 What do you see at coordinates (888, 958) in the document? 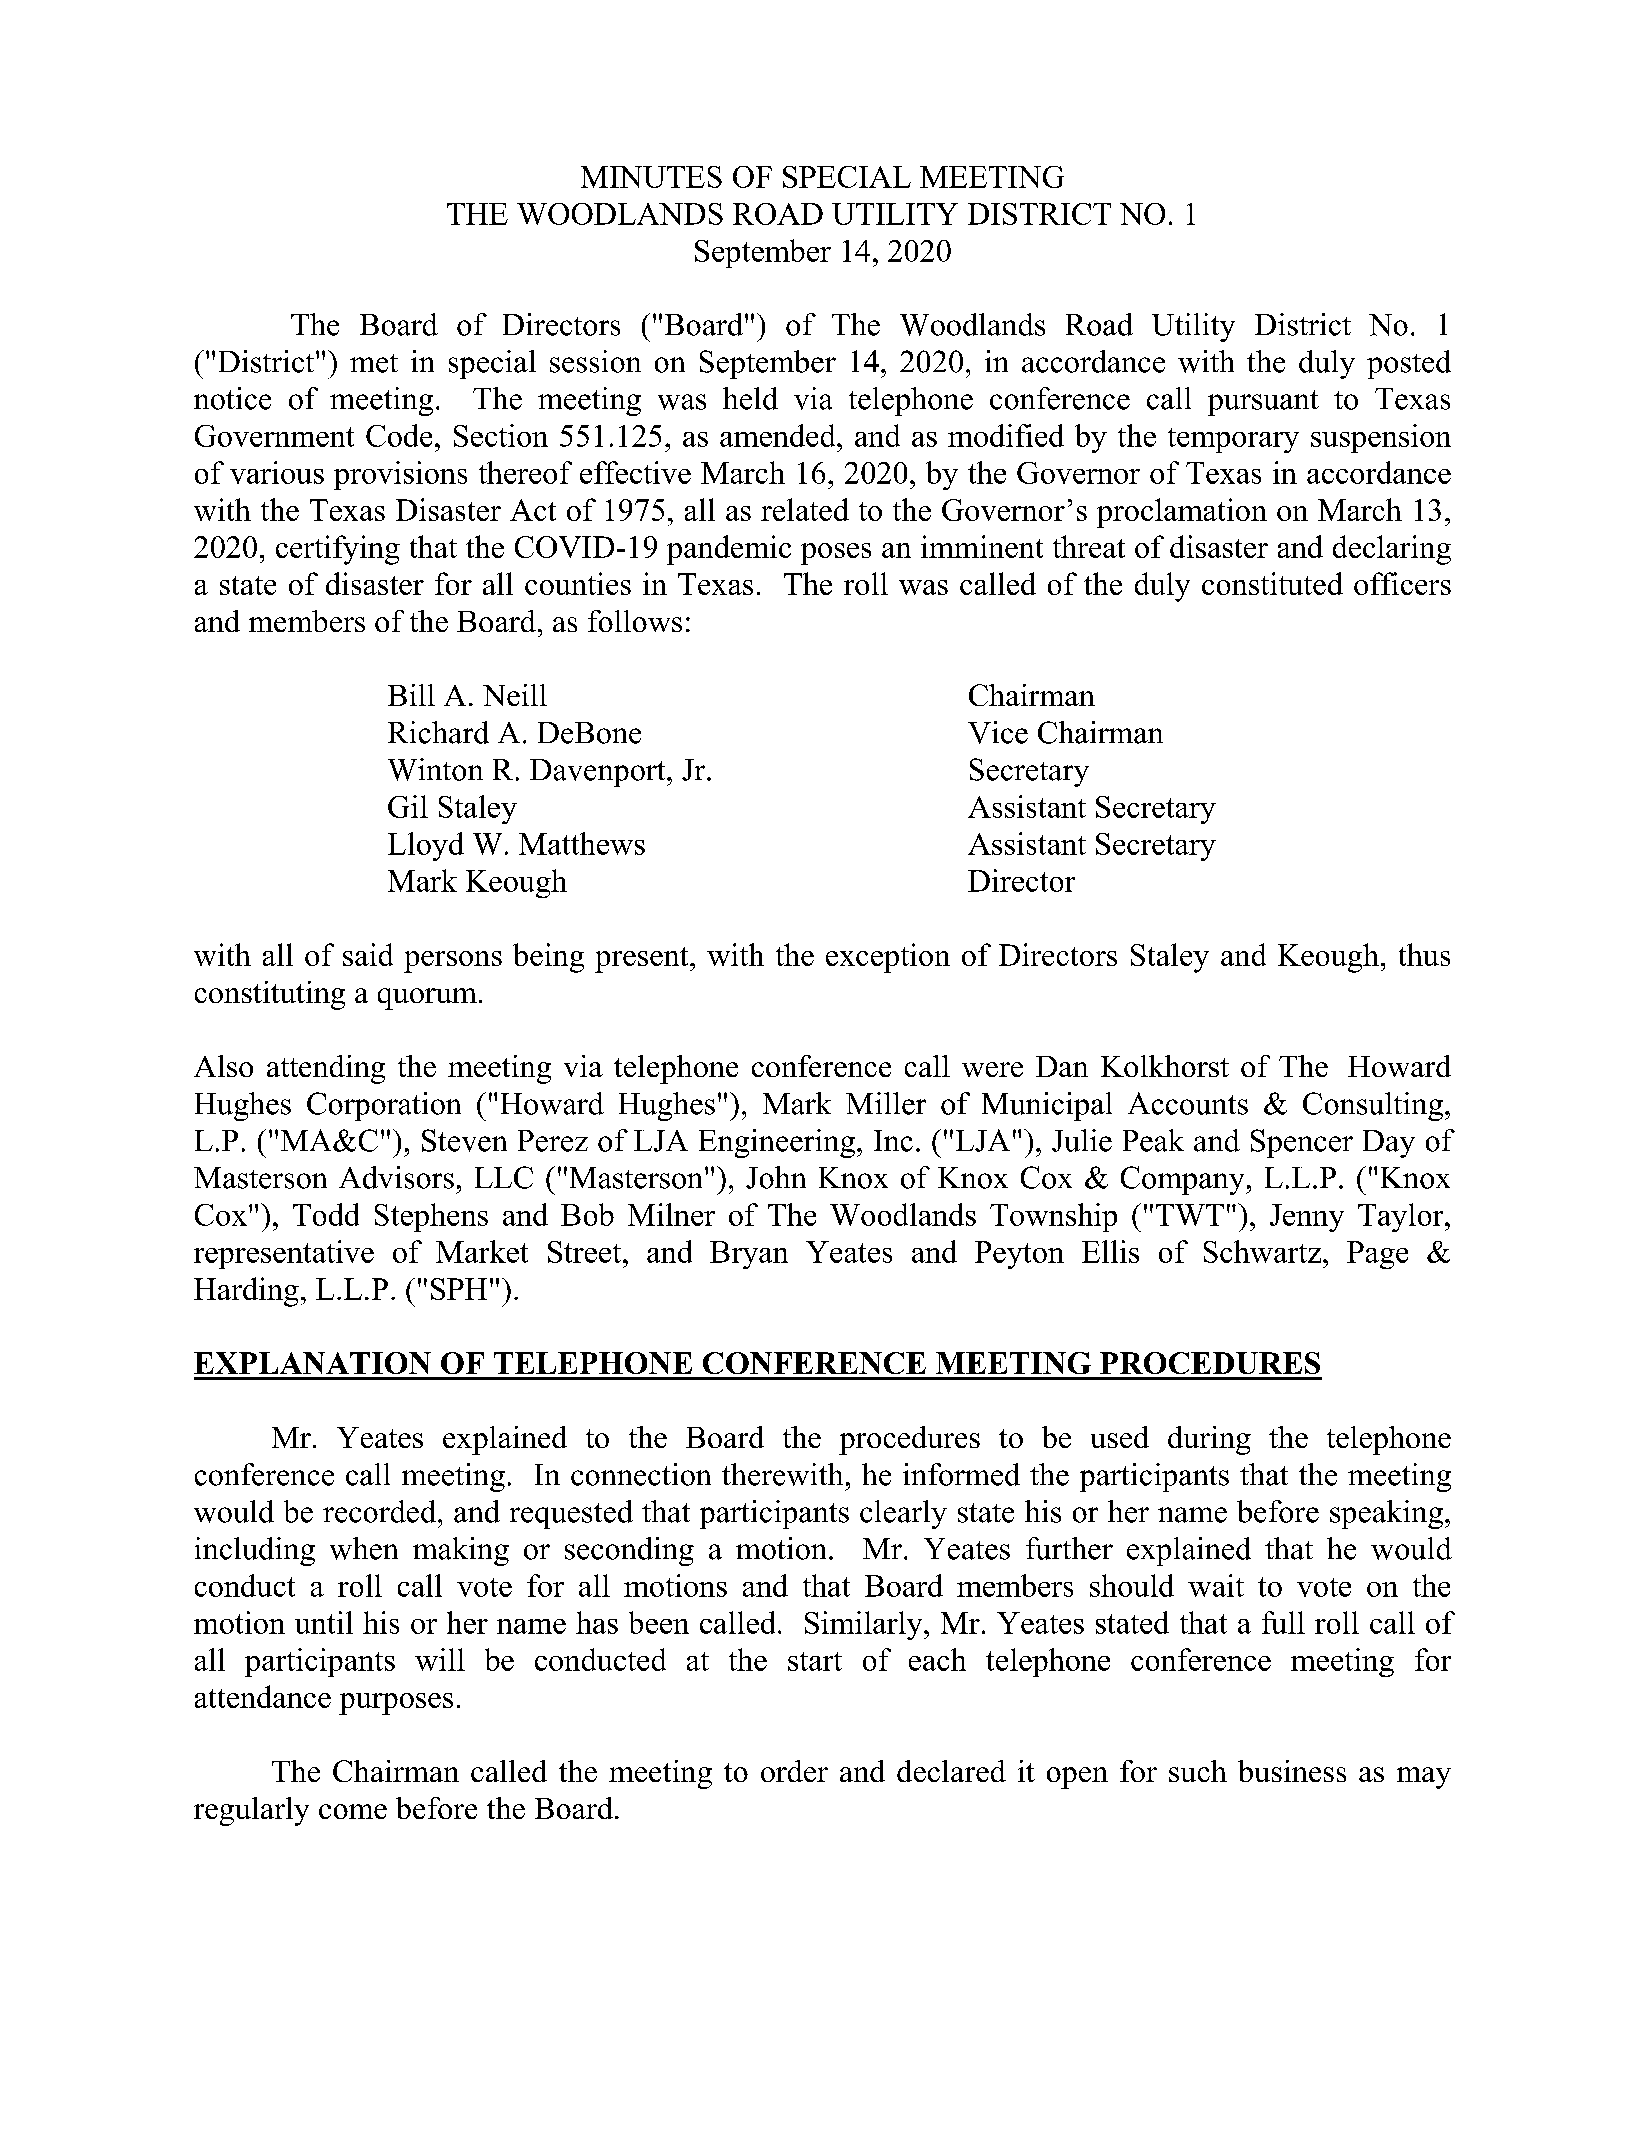
I see `exception` at bounding box center [888, 958].
